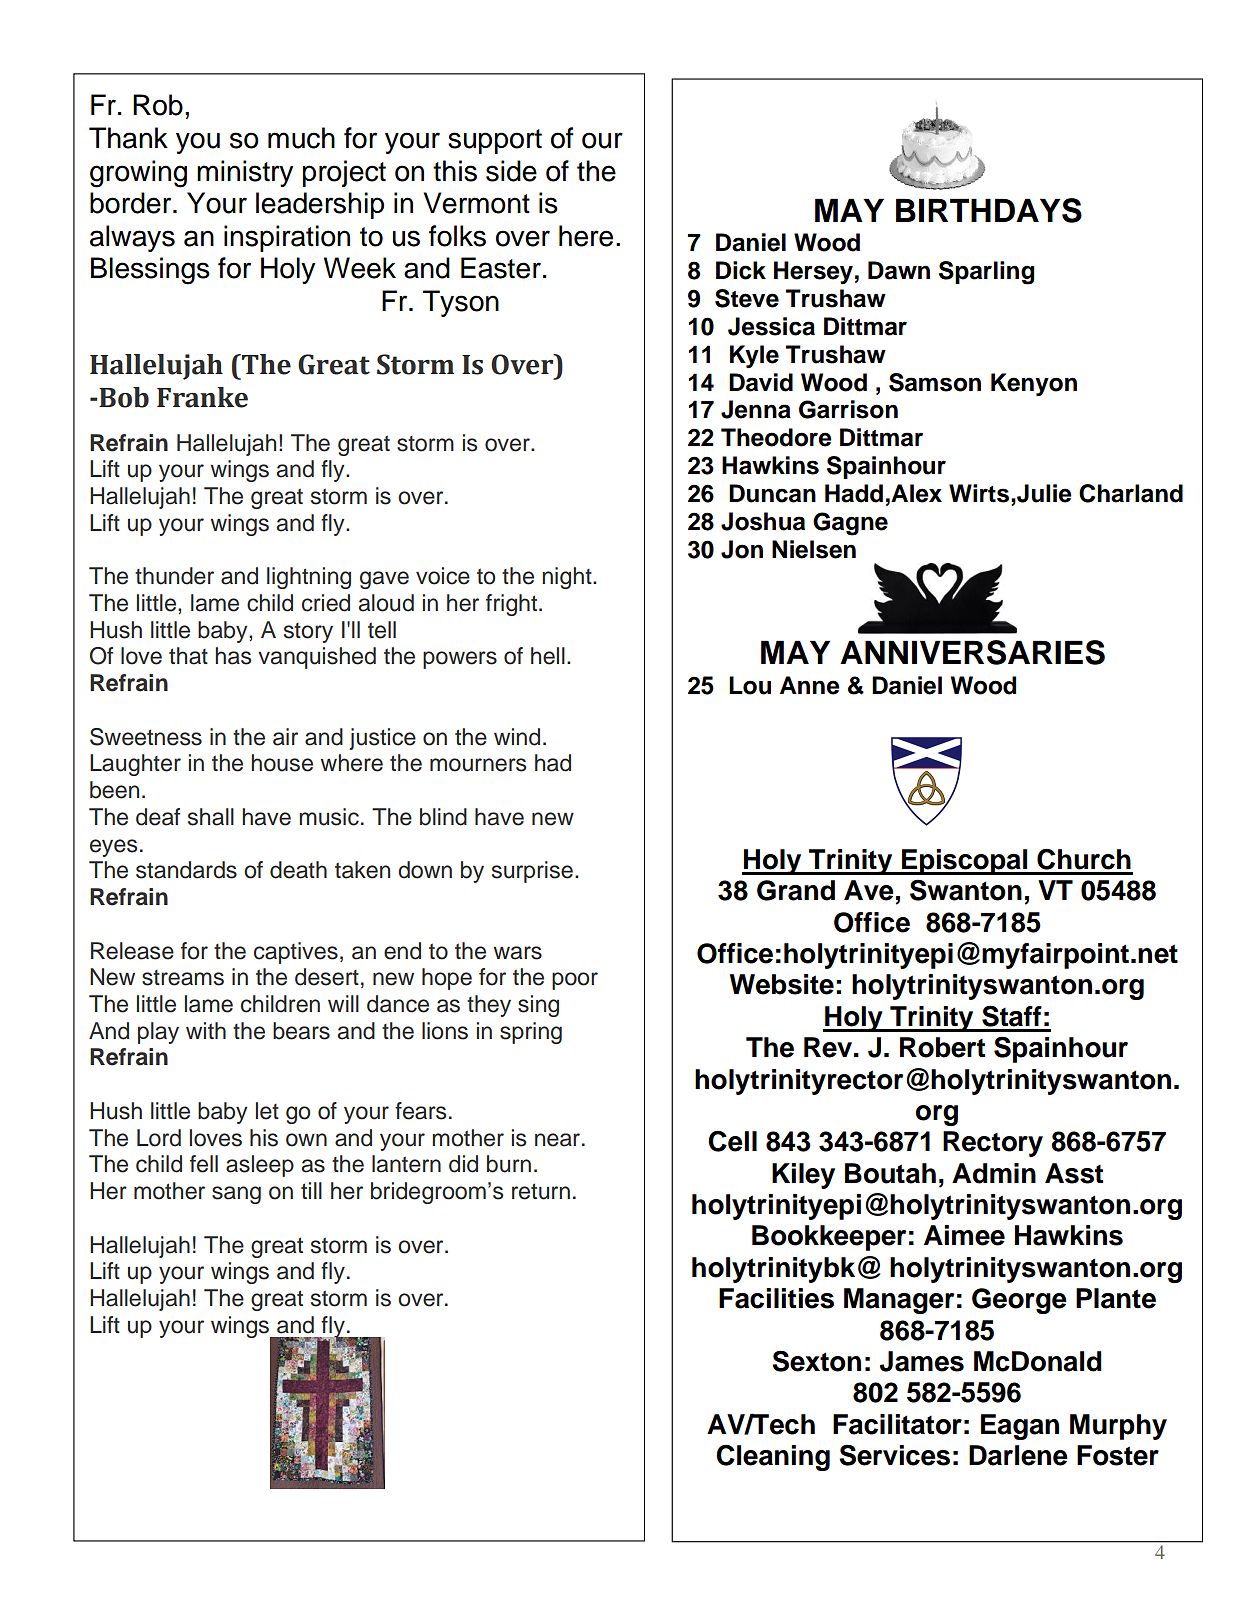  Describe the element at coordinates (511, 171) in the screenshot. I see `side` at that location.
